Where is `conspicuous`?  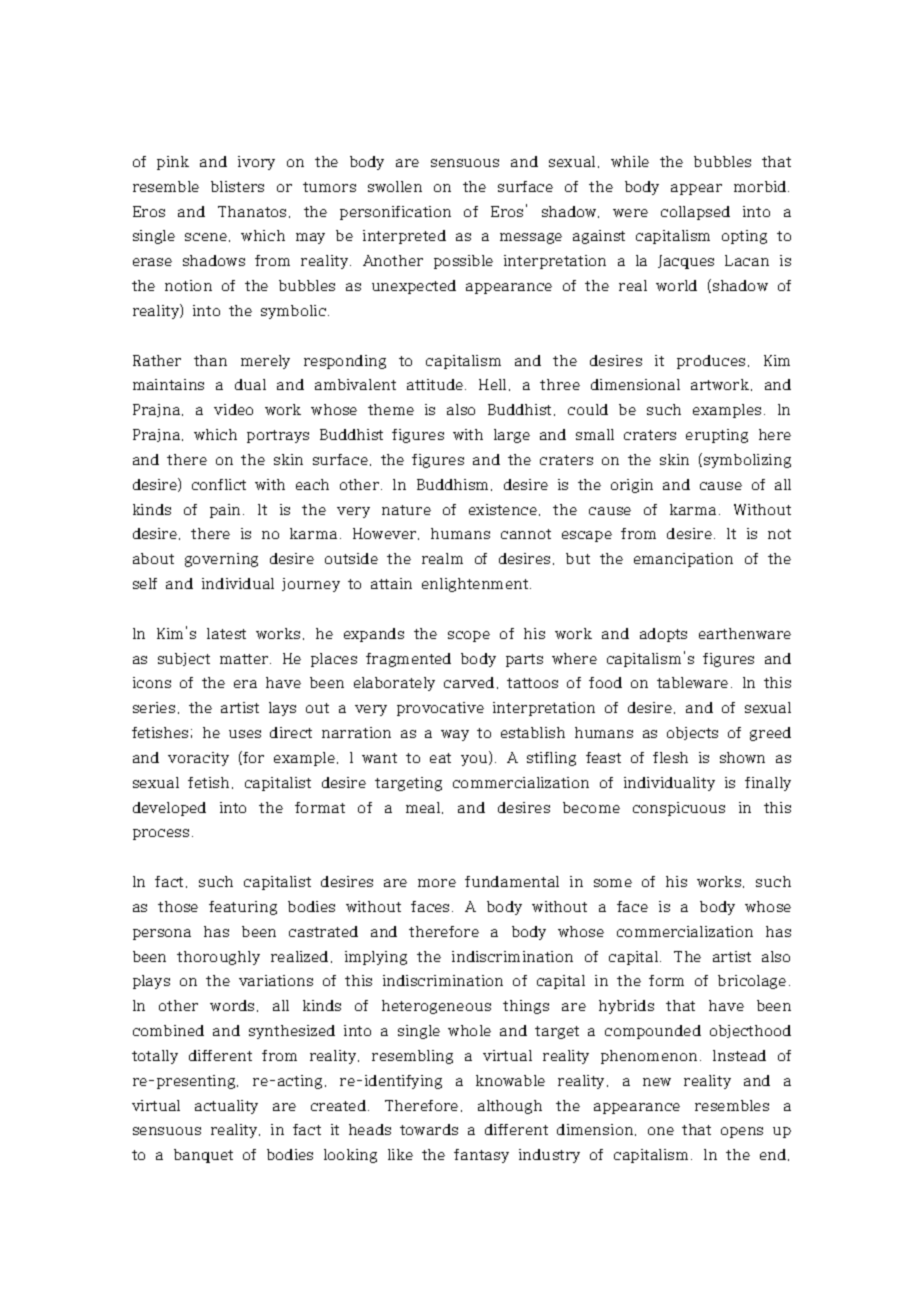 conspicuous is located at coordinates (679, 809).
